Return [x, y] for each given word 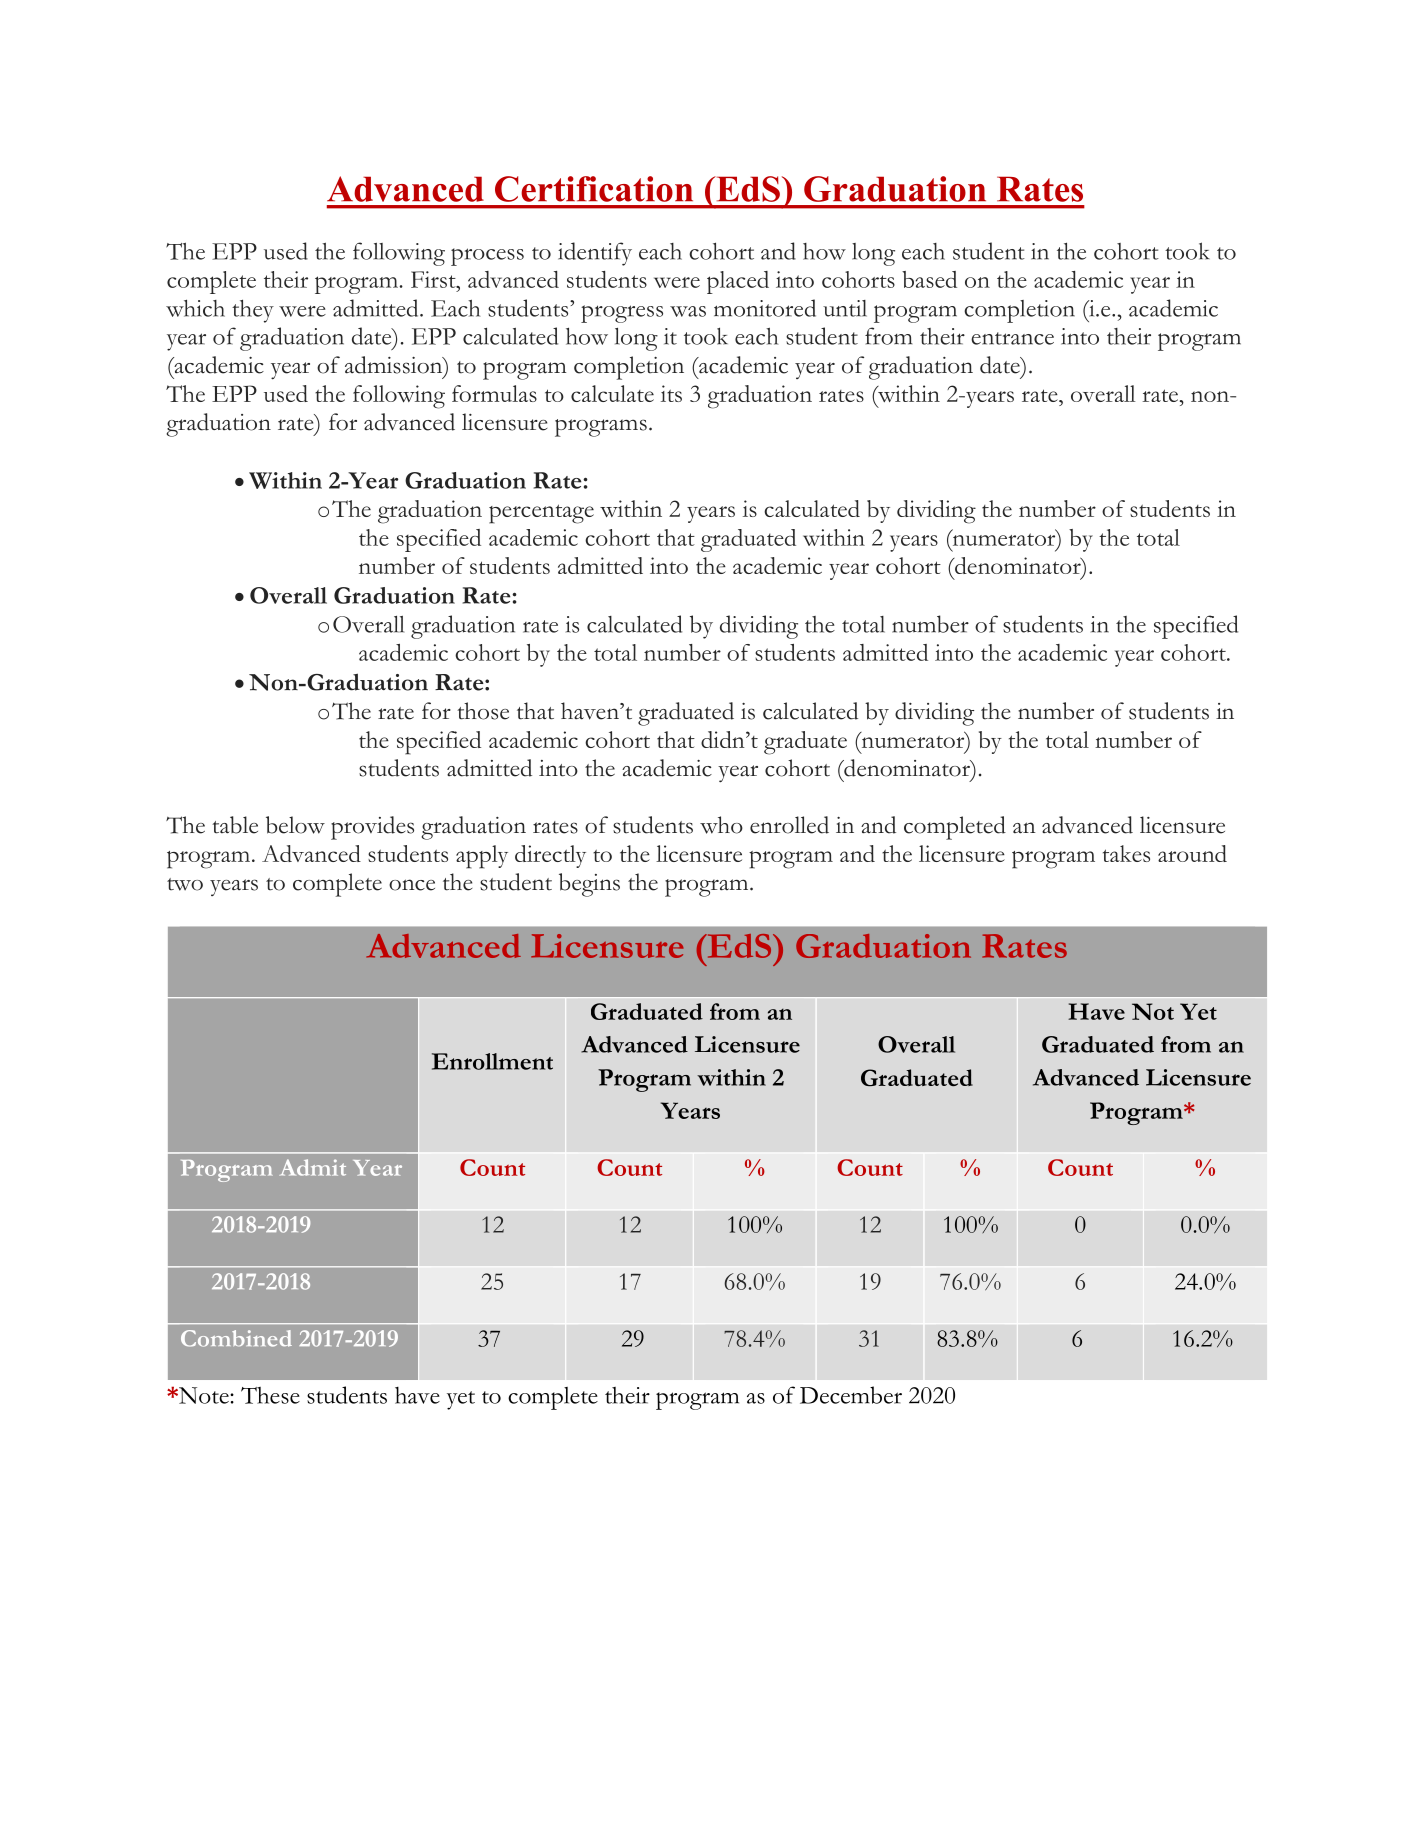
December [851, 1395]
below [295, 825]
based [929, 279]
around [1192, 853]
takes [1126, 853]
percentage [541, 514]
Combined [236, 1338]
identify [595, 254]
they [253, 311]
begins [589, 885]
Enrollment [492, 1061]
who [721, 825]
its [671, 393]
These [270, 1395]
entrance [1012, 338]
